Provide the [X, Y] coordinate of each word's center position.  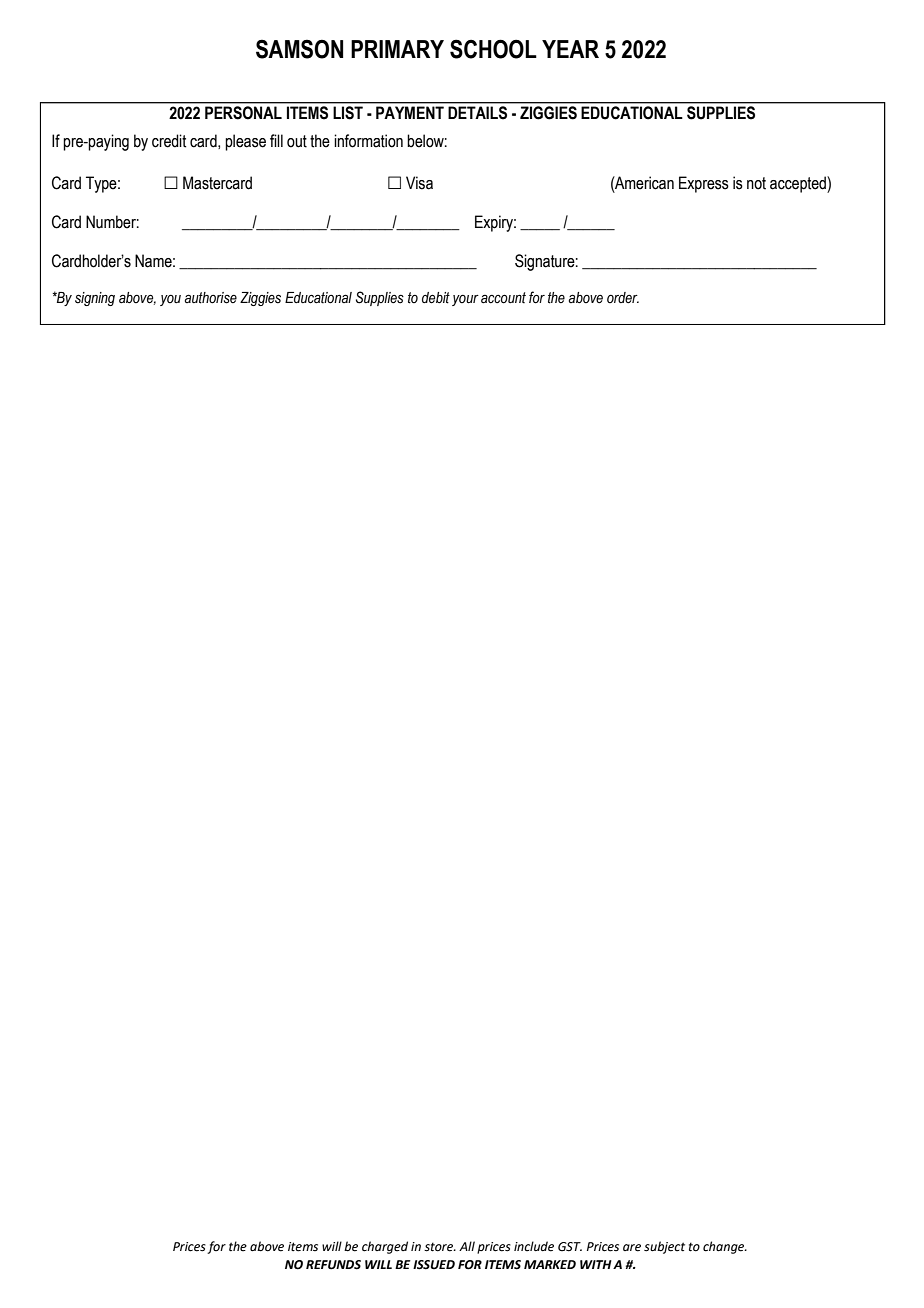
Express [704, 184]
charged [385, 1247]
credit [169, 141]
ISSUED [434, 1265]
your [465, 300]
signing [95, 299]
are [632, 1248]
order [623, 297]
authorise [211, 298]
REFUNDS [333, 1265]
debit [436, 298]
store [440, 1247]
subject [664, 1247]
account [503, 298]
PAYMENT [410, 112]
